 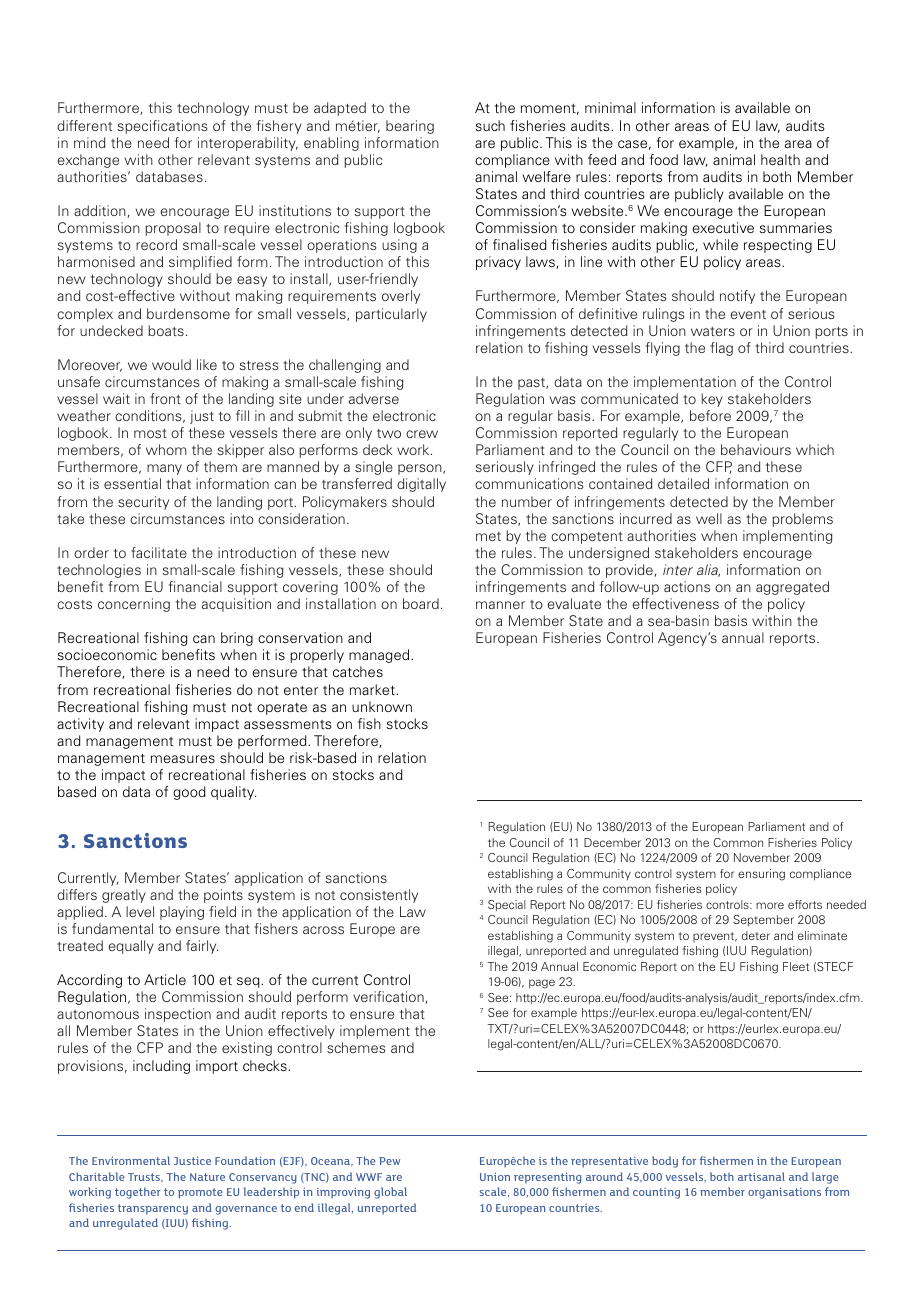 What do you see at coordinates (390, 1193) in the screenshot?
I see `global` at bounding box center [390, 1193].
